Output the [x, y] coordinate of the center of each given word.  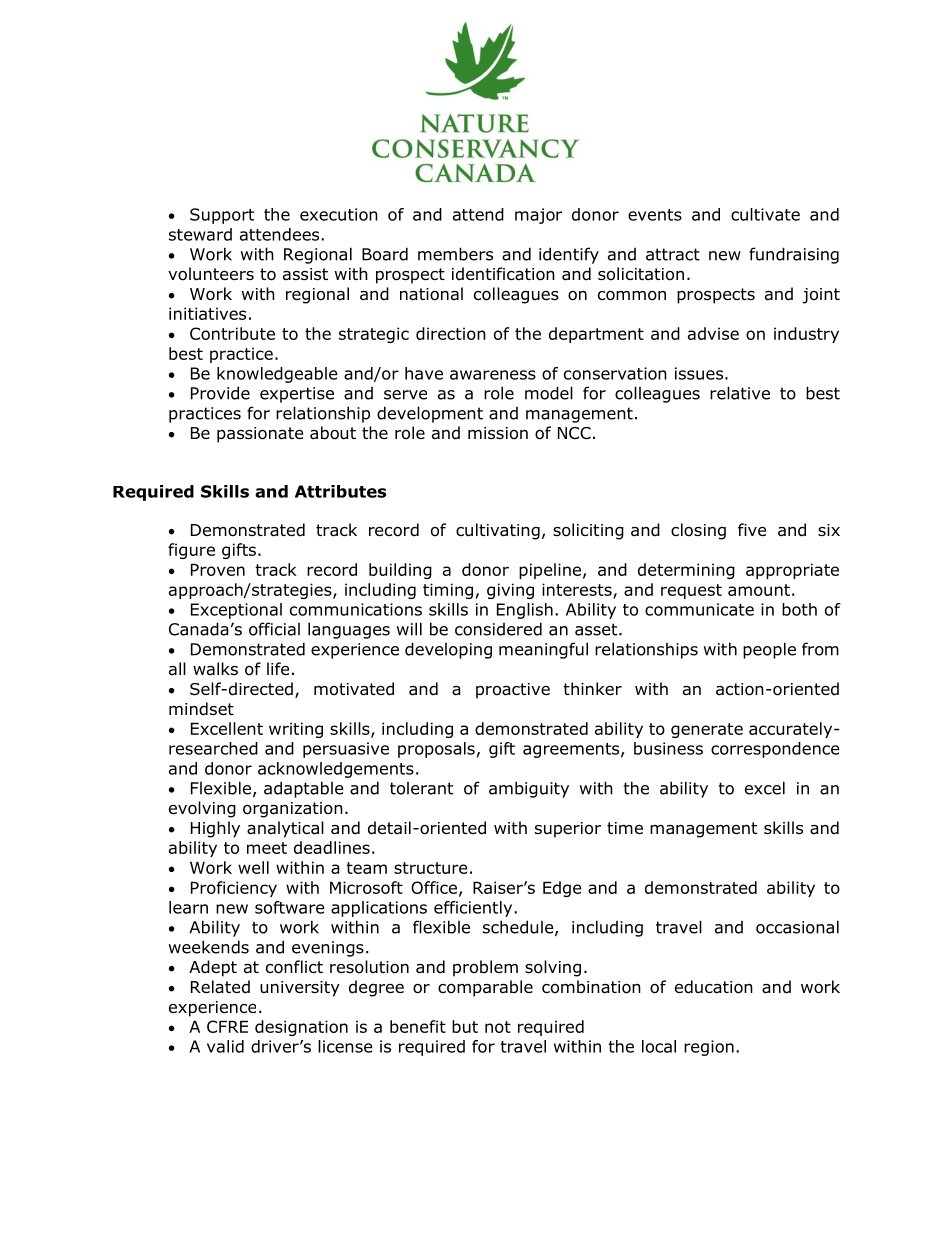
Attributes [340, 491]
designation [301, 1028]
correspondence [775, 750]
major [538, 216]
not [498, 1027]
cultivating [498, 531]
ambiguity [529, 789]
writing [296, 730]
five [752, 529]
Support [222, 216]
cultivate [765, 214]
